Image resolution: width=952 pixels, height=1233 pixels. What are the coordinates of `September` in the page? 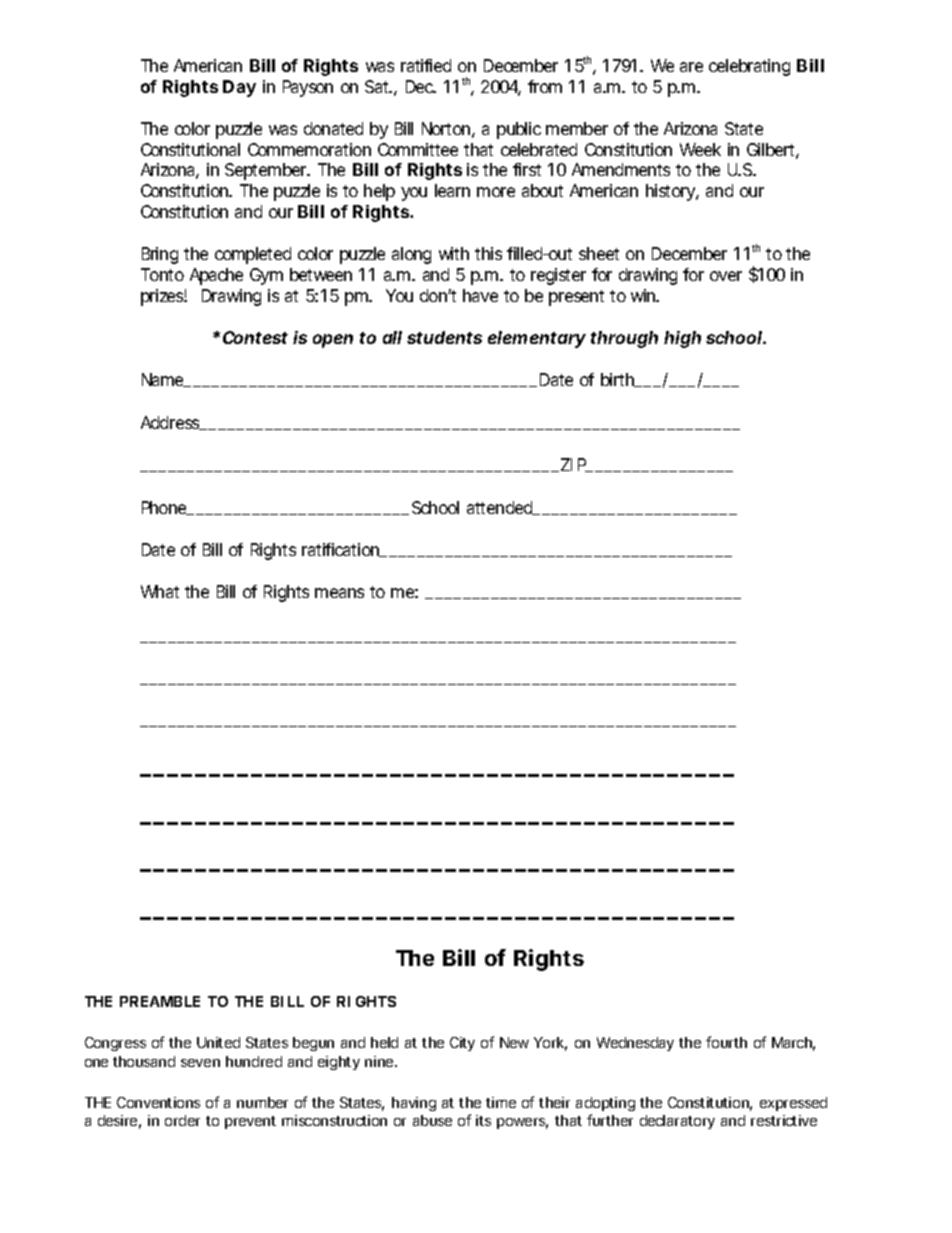 It's located at (267, 171).
